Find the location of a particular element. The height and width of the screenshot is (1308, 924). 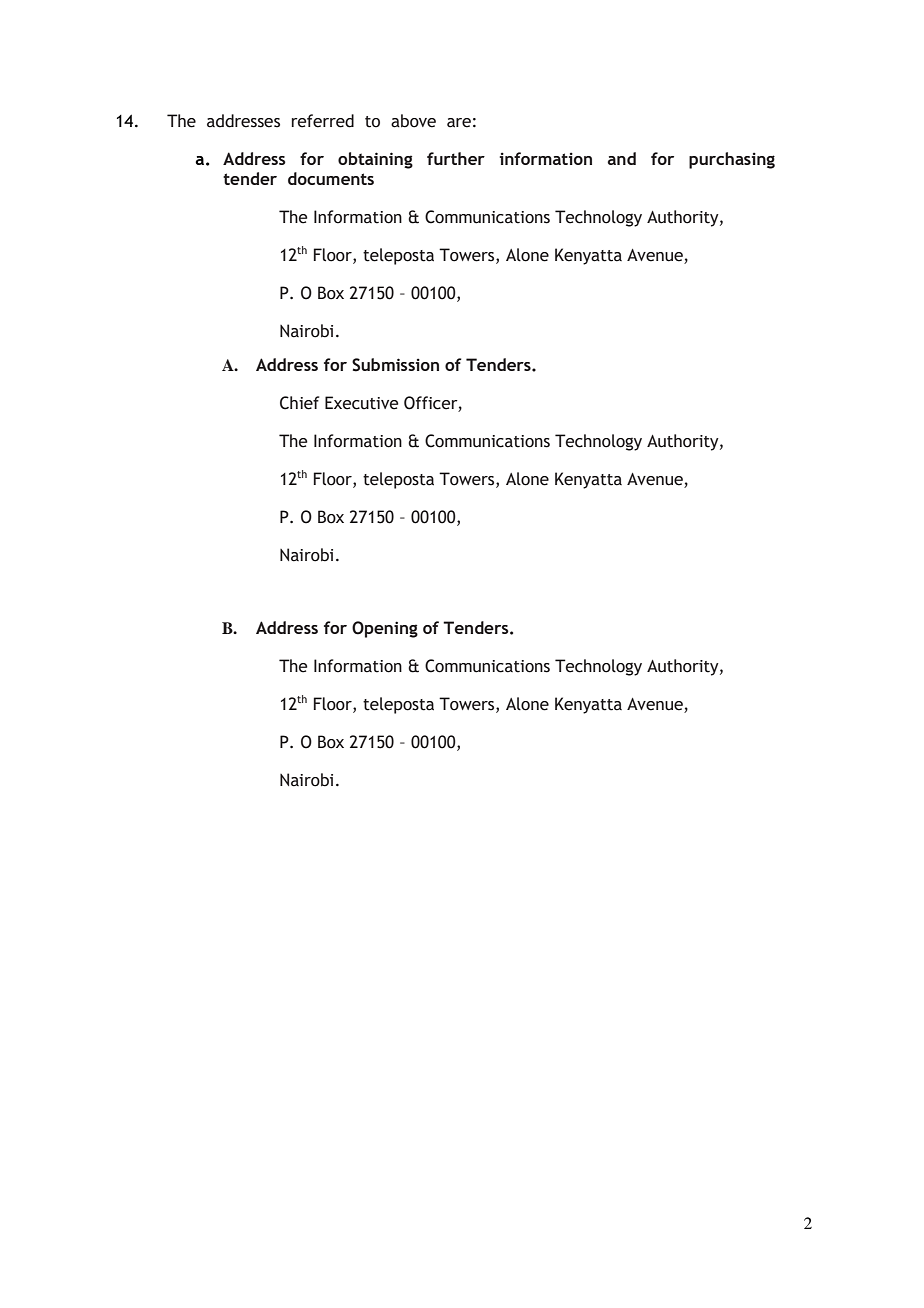

Opening is located at coordinates (385, 629).
